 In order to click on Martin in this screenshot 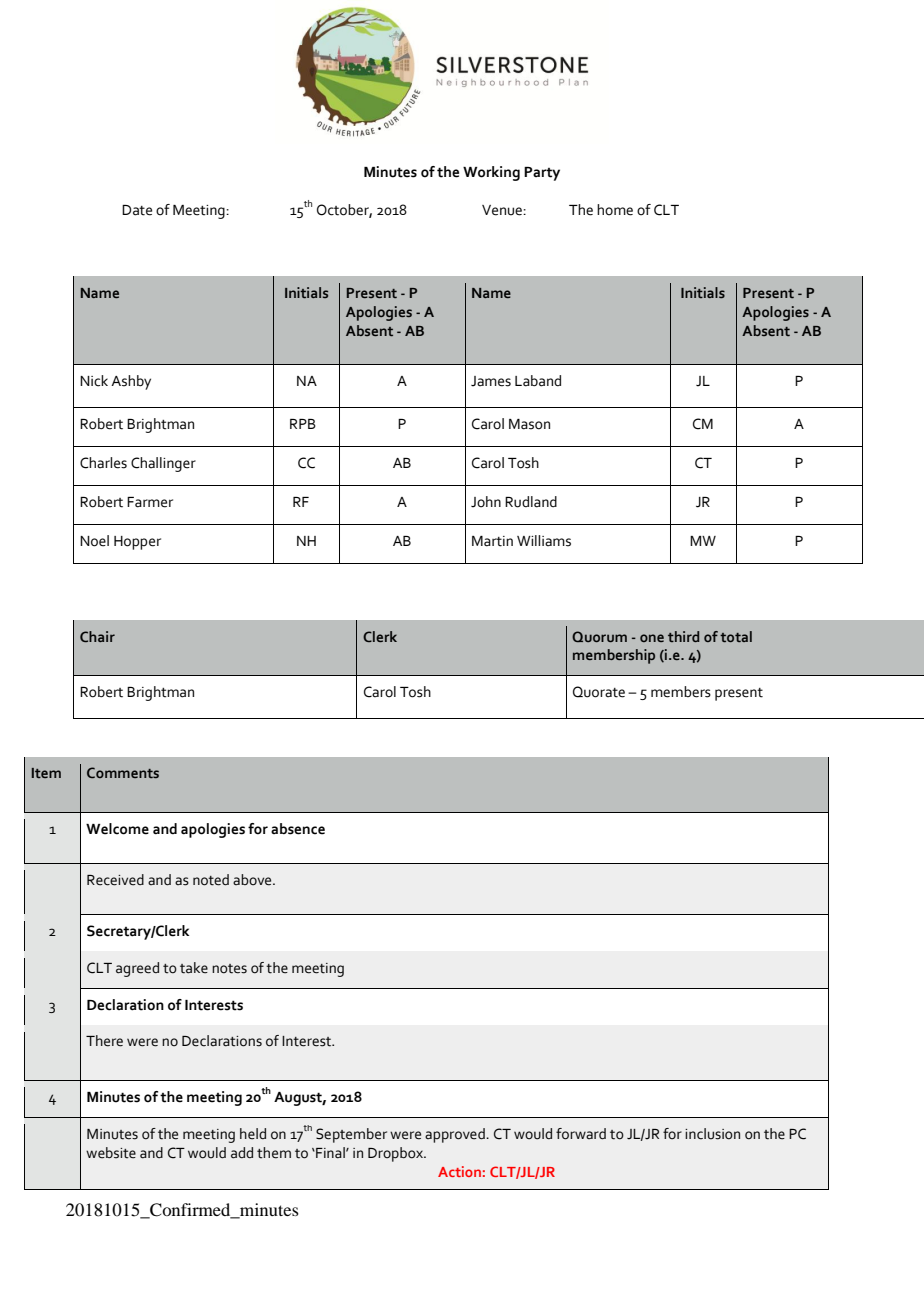, I will do `click(492, 541)`.
